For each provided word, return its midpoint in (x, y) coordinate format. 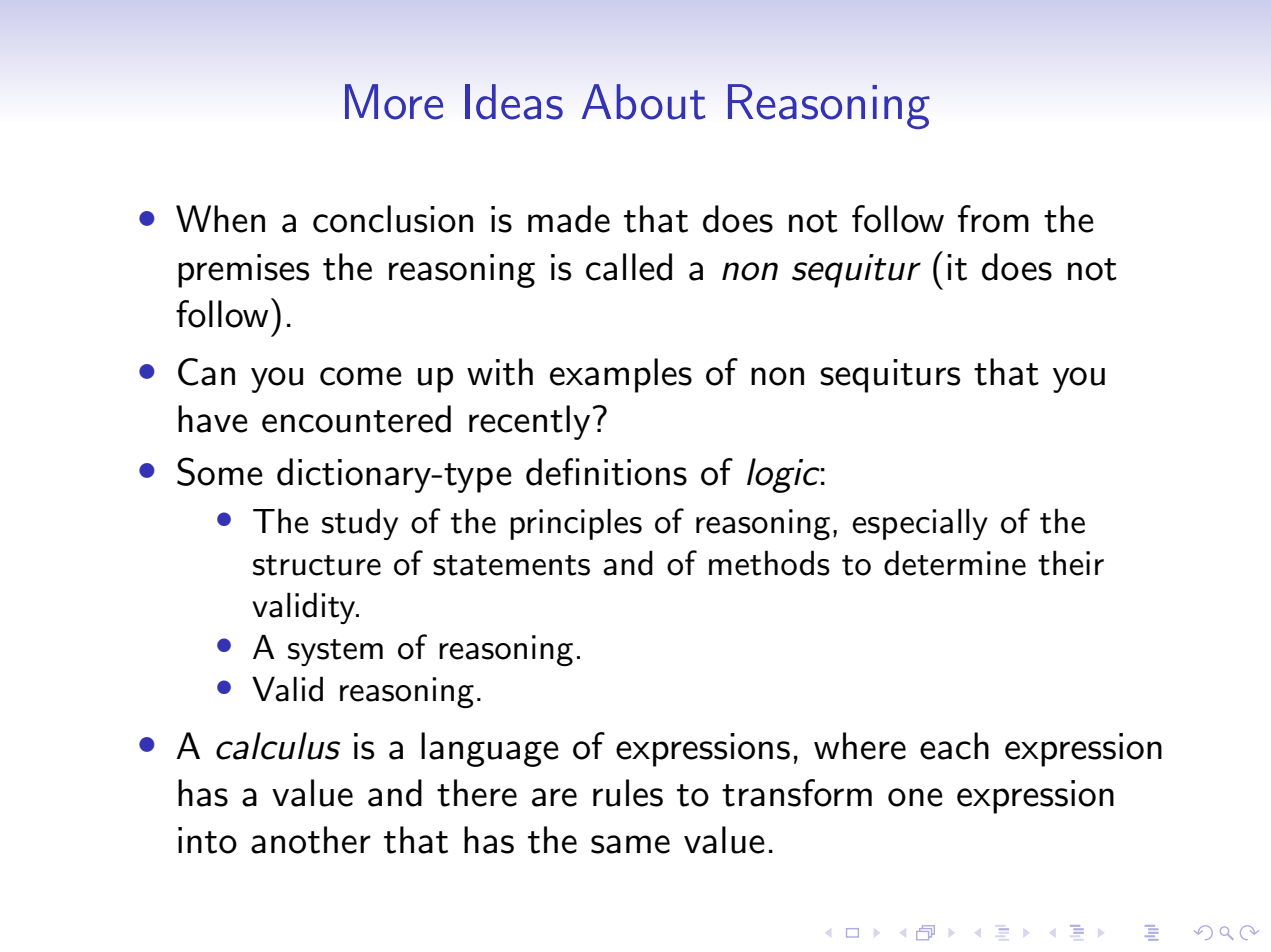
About (643, 102)
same (630, 844)
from (993, 219)
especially (920, 524)
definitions (606, 472)
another (311, 840)
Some (220, 471)
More (394, 102)
